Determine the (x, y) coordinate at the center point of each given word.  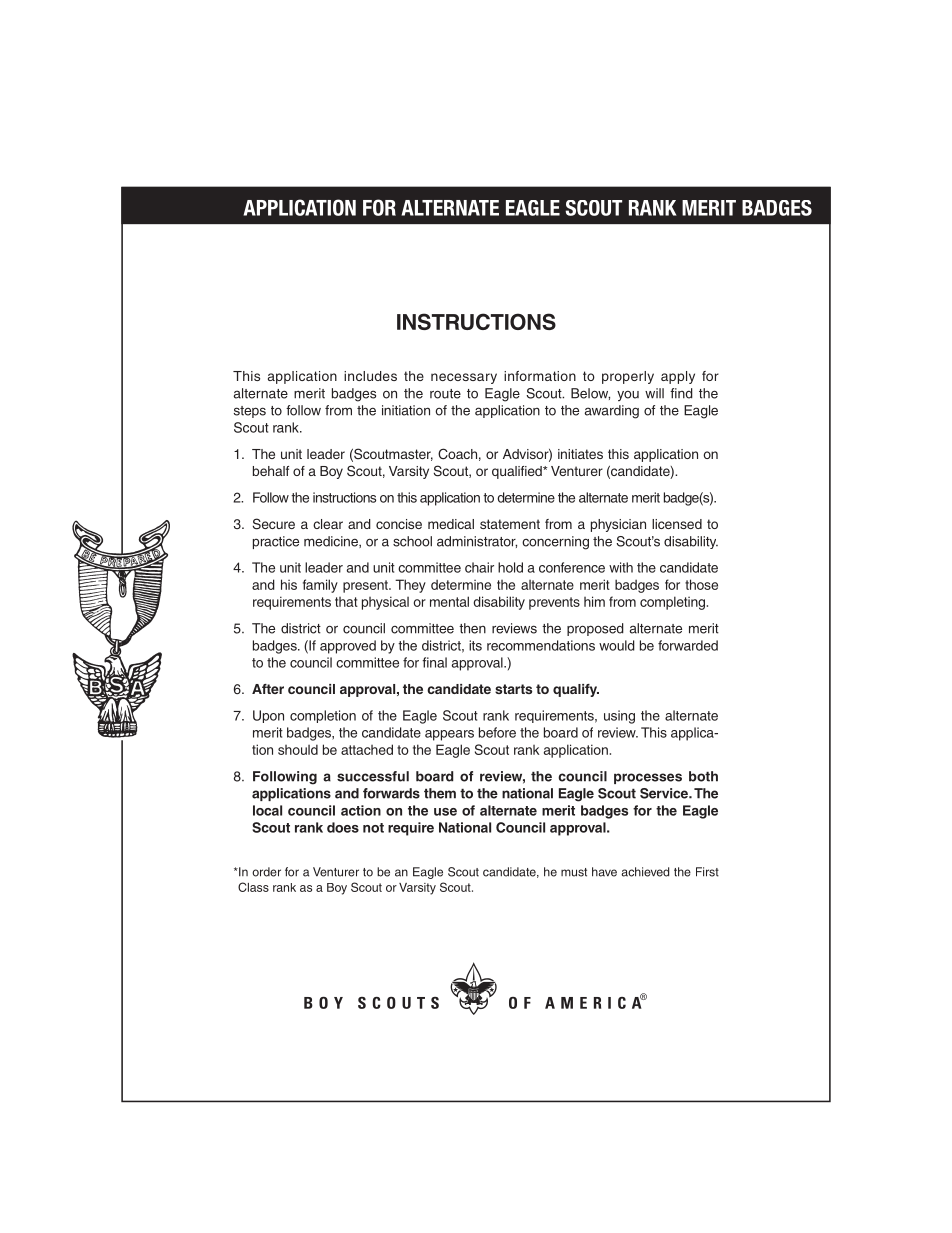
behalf (271, 471)
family (320, 586)
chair (479, 567)
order (266, 872)
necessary (464, 378)
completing (672, 603)
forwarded (688, 645)
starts (513, 689)
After (268, 689)
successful (373, 776)
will (654, 393)
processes (648, 778)
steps (250, 412)
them (440, 793)
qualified (518, 472)
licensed (677, 524)
